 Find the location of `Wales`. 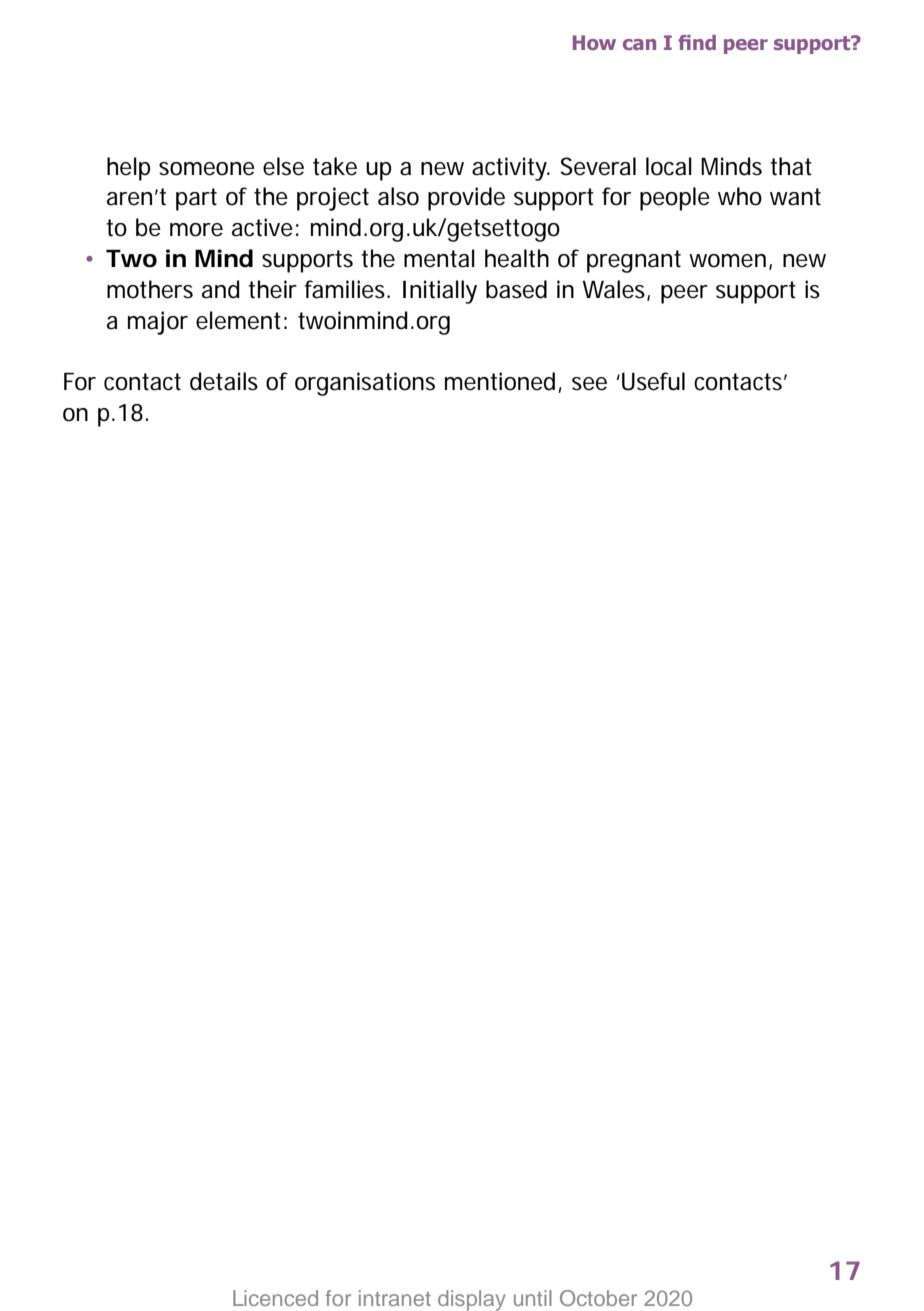

Wales is located at coordinates (616, 290).
